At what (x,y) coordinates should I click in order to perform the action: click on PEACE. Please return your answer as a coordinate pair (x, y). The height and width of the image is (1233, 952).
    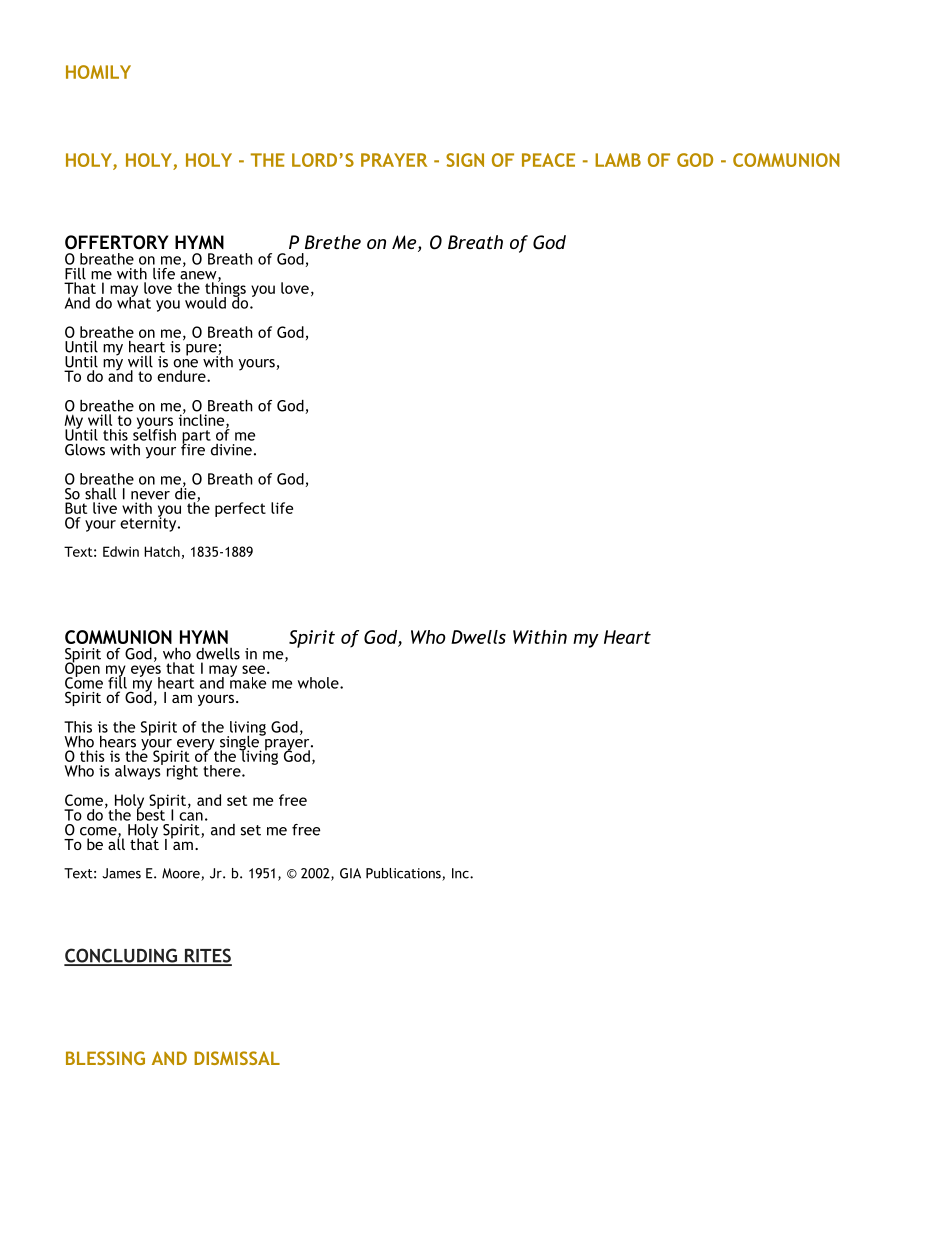
    Looking at the image, I should click on (548, 160).
